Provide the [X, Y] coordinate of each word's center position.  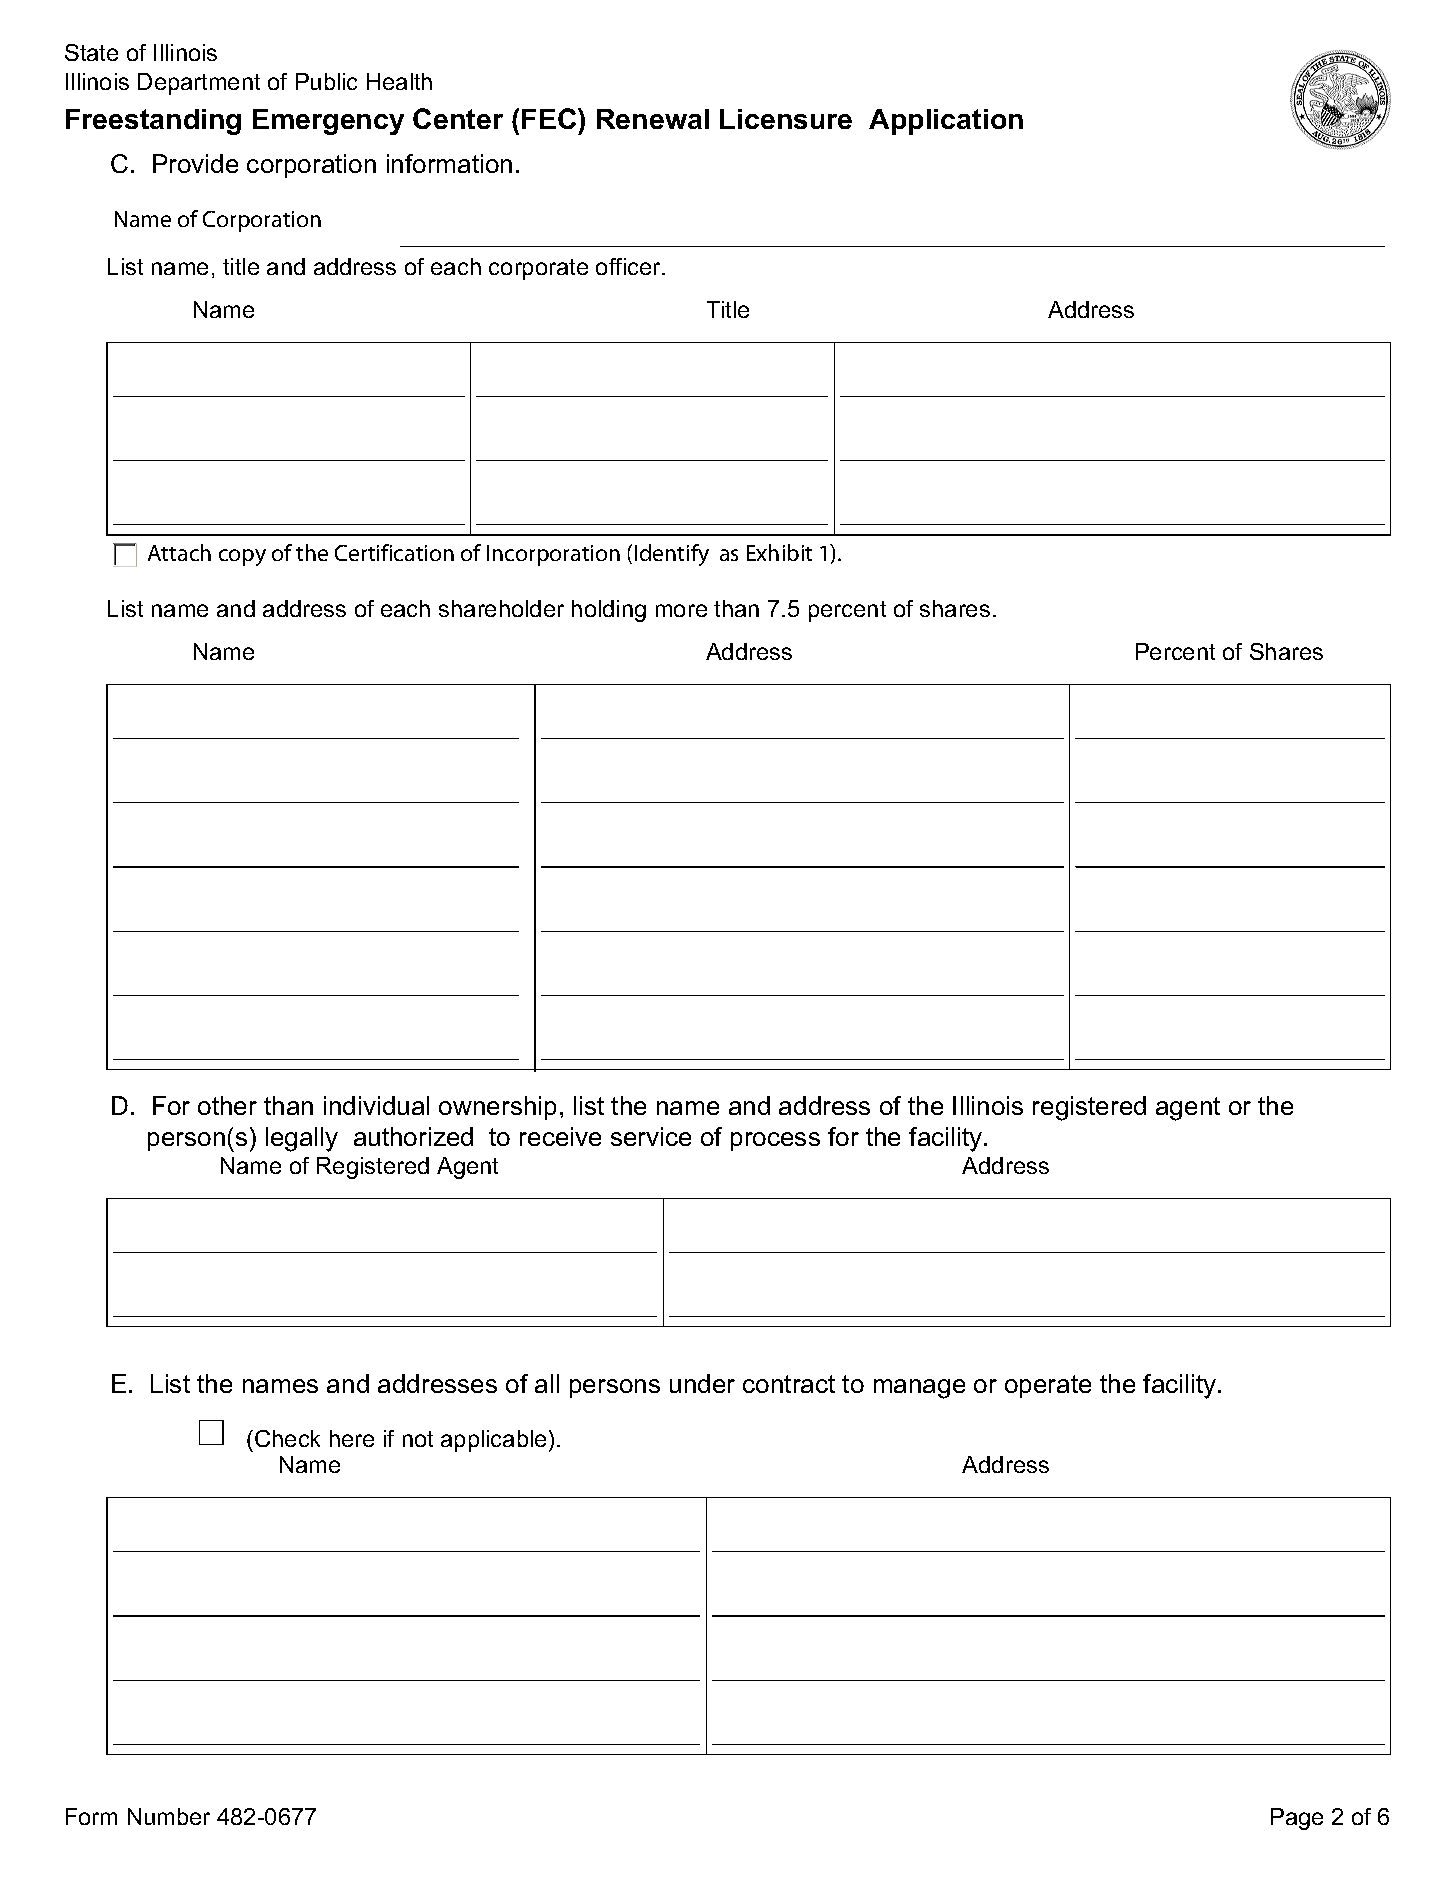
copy [242, 557]
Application [946, 122]
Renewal [653, 119]
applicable [493, 1441]
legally [302, 1139]
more [681, 610]
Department [199, 84]
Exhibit [779, 552]
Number [169, 1816]
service [651, 1136]
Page [1297, 1819]
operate [1048, 1386]
